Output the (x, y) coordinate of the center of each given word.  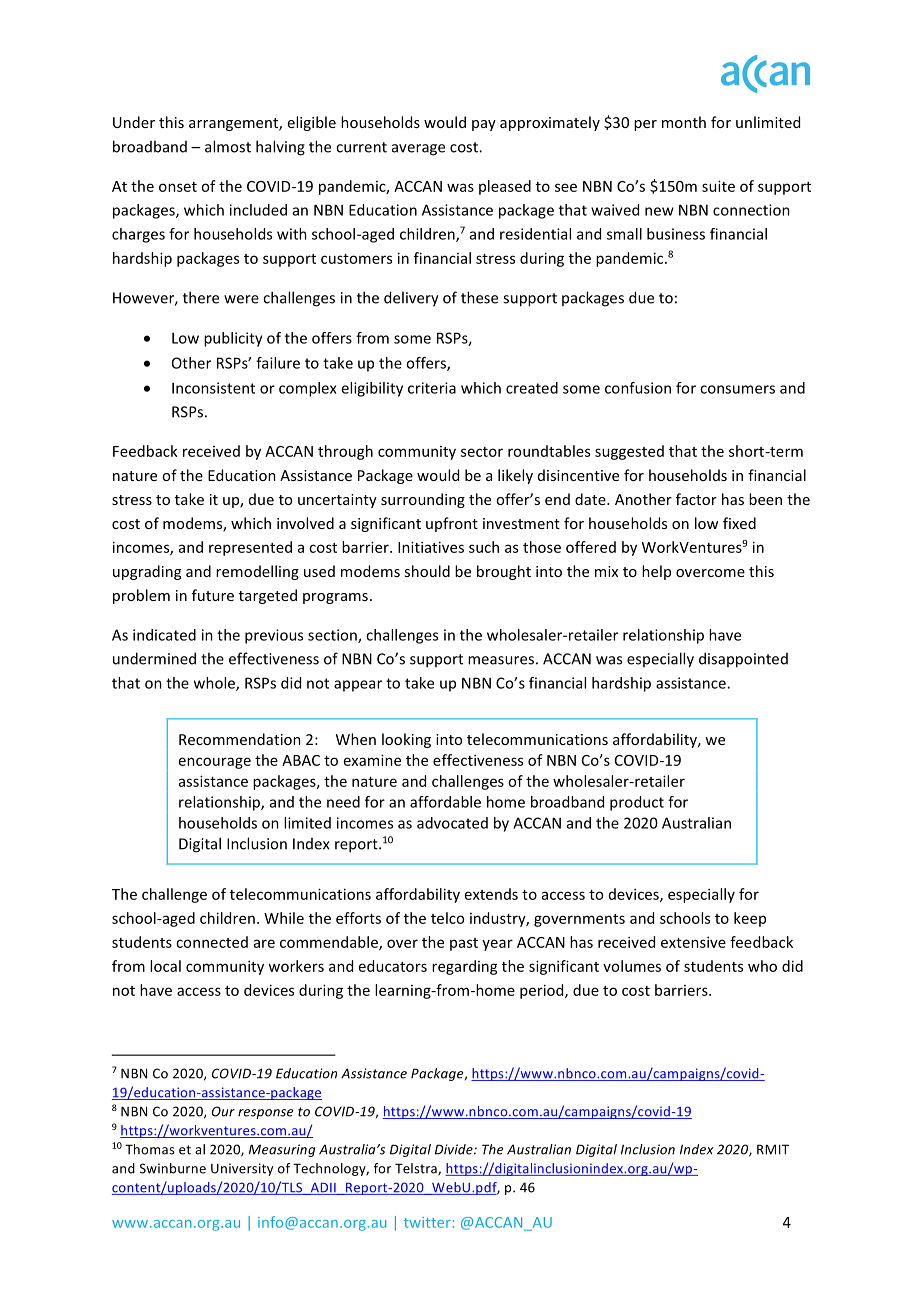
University (242, 1169)
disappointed (743, 660)
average (418, 150)
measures (501, 660)
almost (228, 146)
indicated (164, 635)
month (684, 122)
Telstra (417, 1169)
